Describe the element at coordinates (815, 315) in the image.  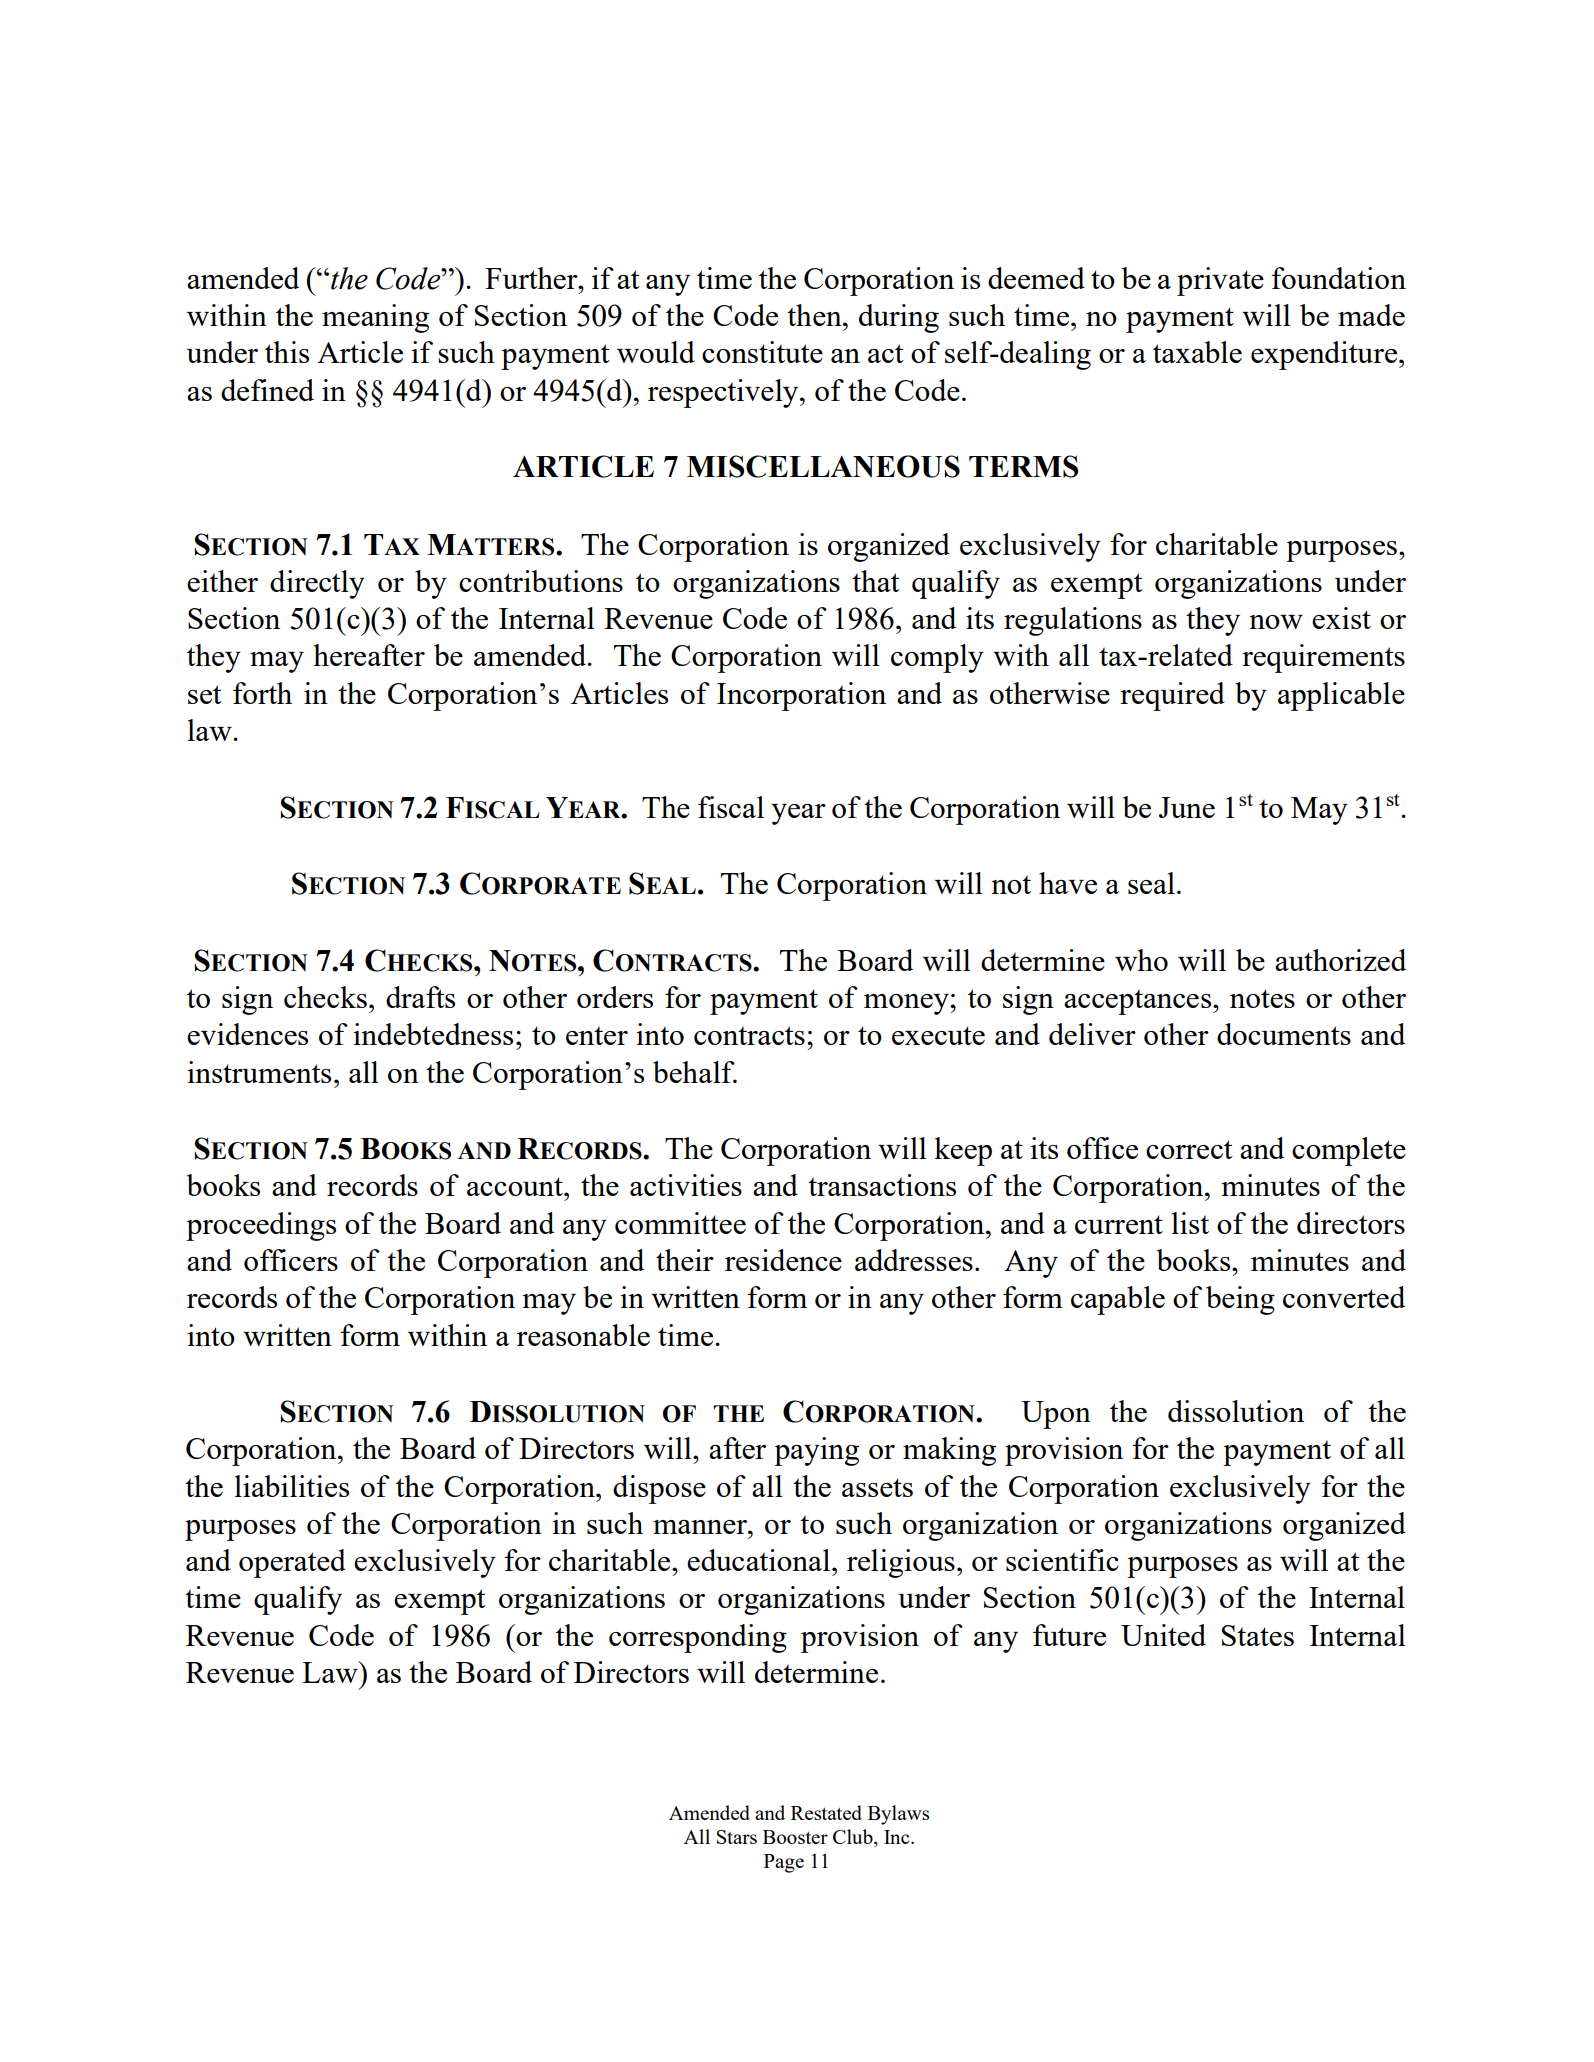
I see `then` at that location.
